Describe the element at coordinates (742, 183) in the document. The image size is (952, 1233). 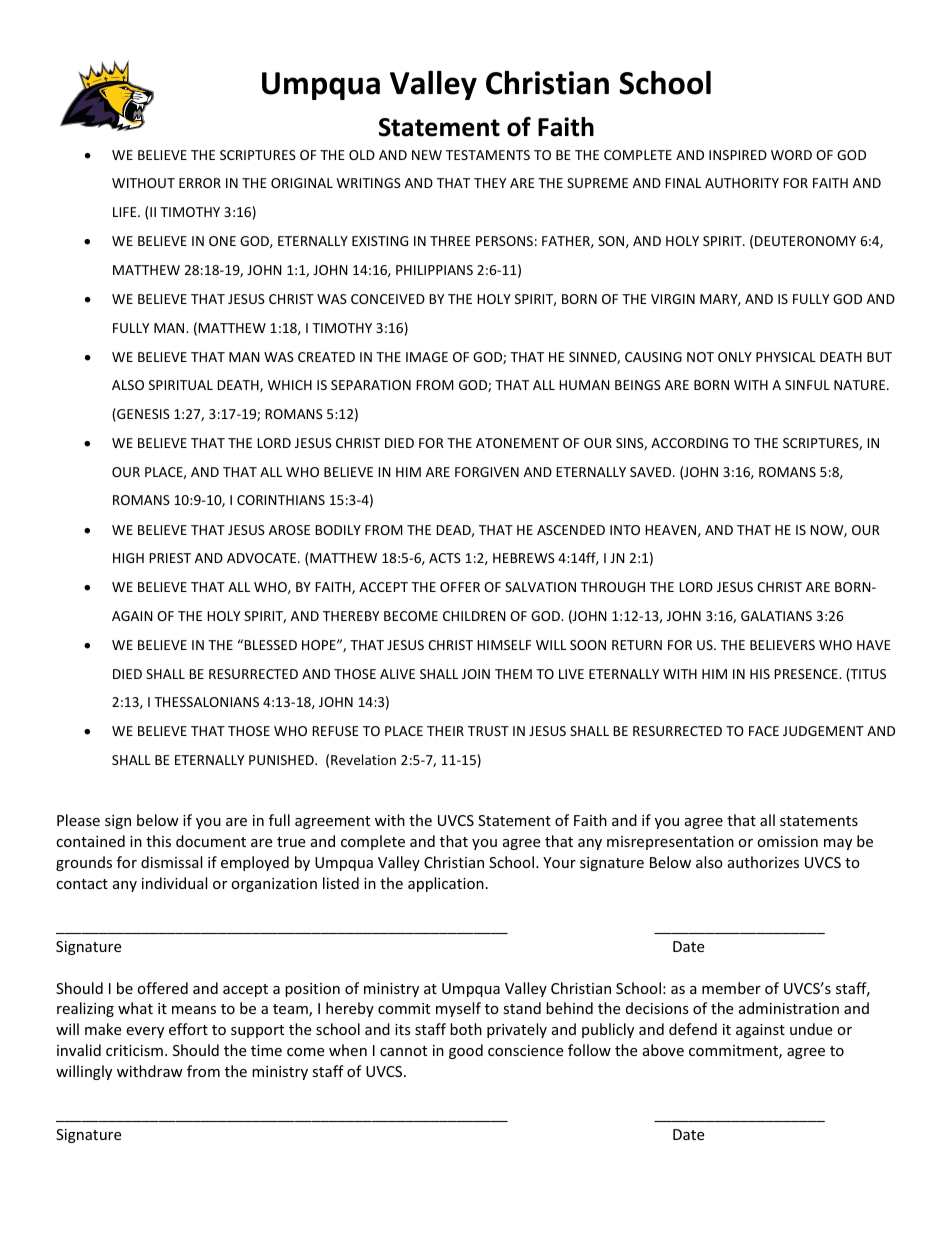
I see `AUTHORITY` at that location.
